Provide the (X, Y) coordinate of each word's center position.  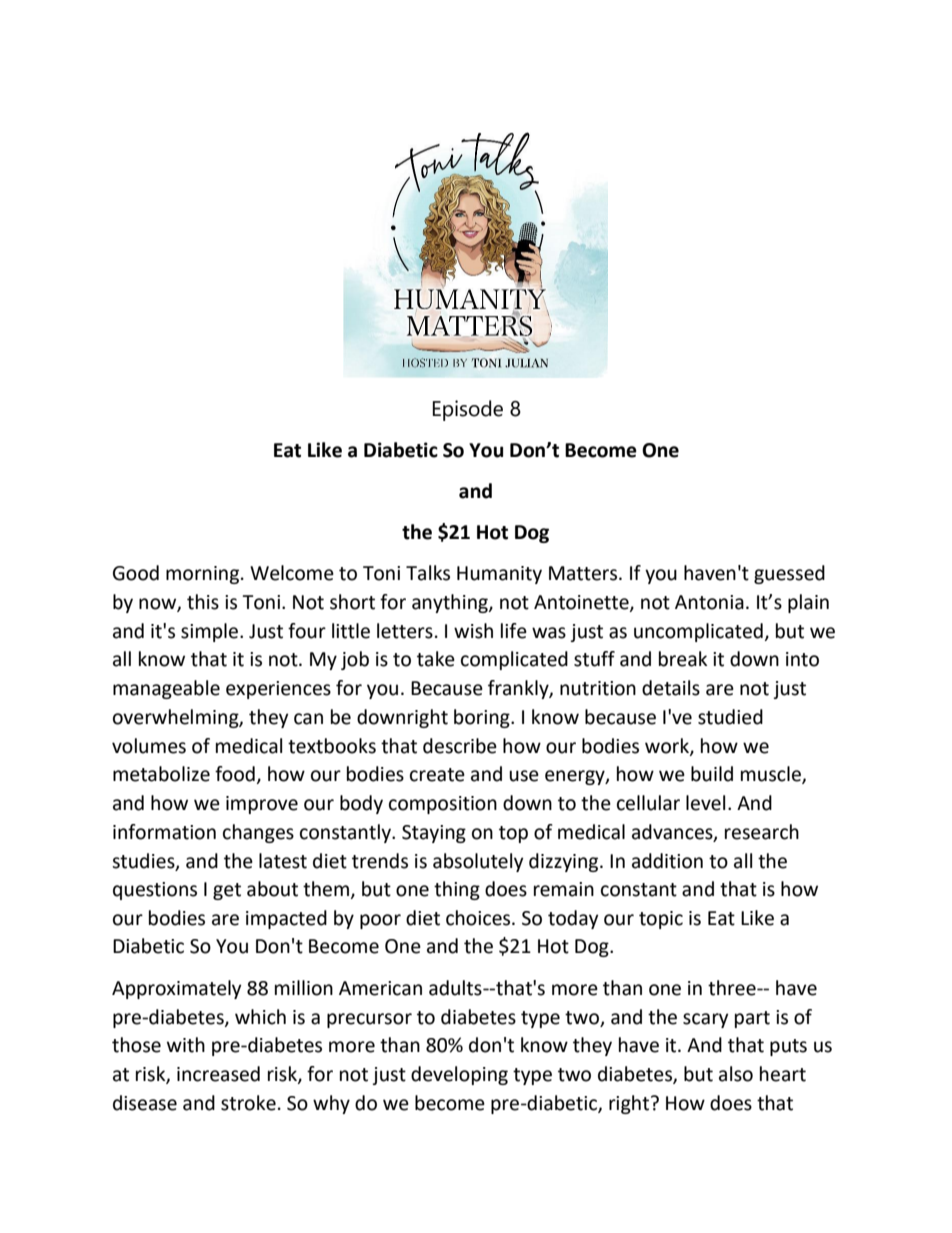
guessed (789, 574)
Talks (428, 573)
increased (218, 1074)
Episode (468, 410)
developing (459, 1075)
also (736, 1074)
